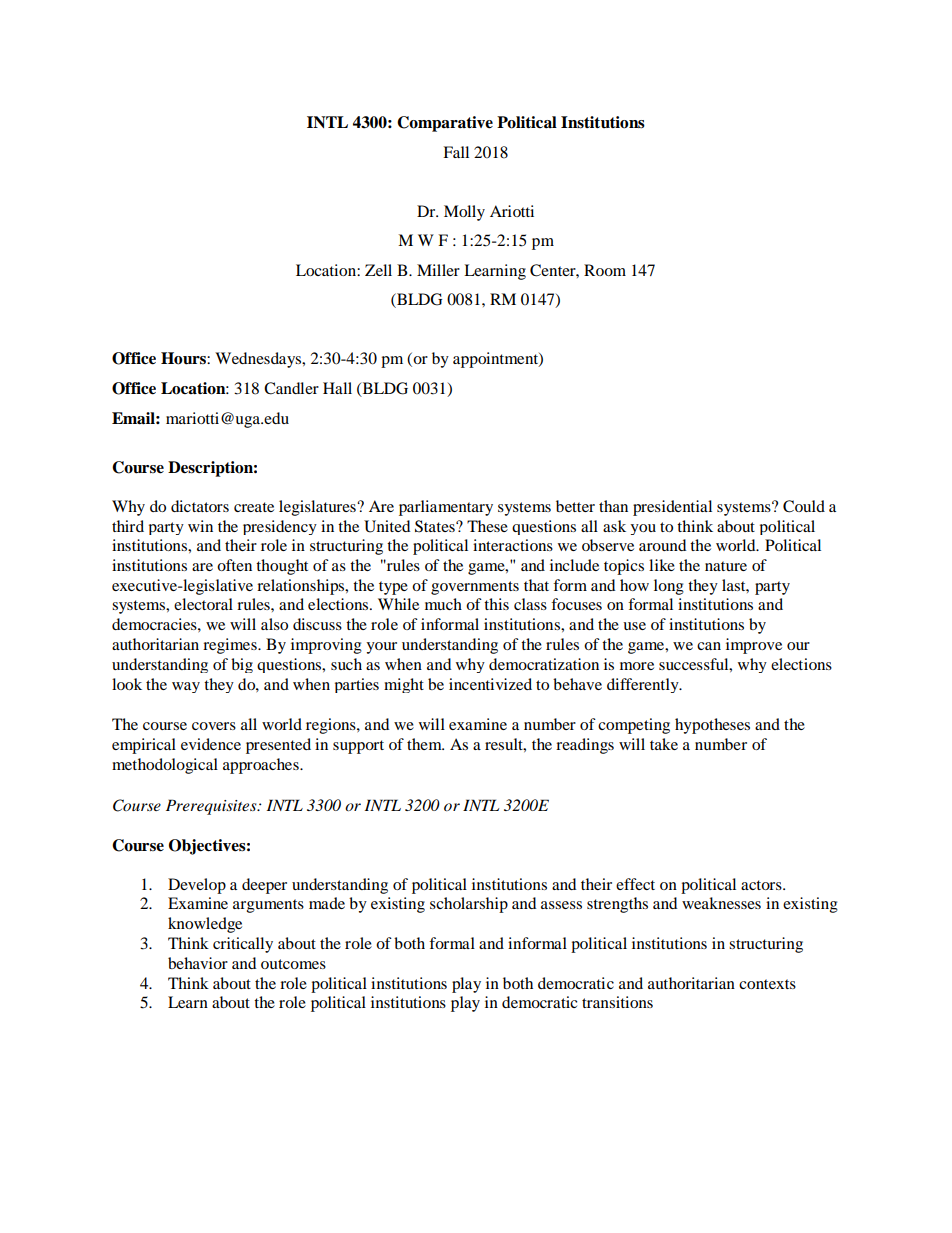 The width and height of the document is (952, 1233). I want to click on them, so click(425, 744).
